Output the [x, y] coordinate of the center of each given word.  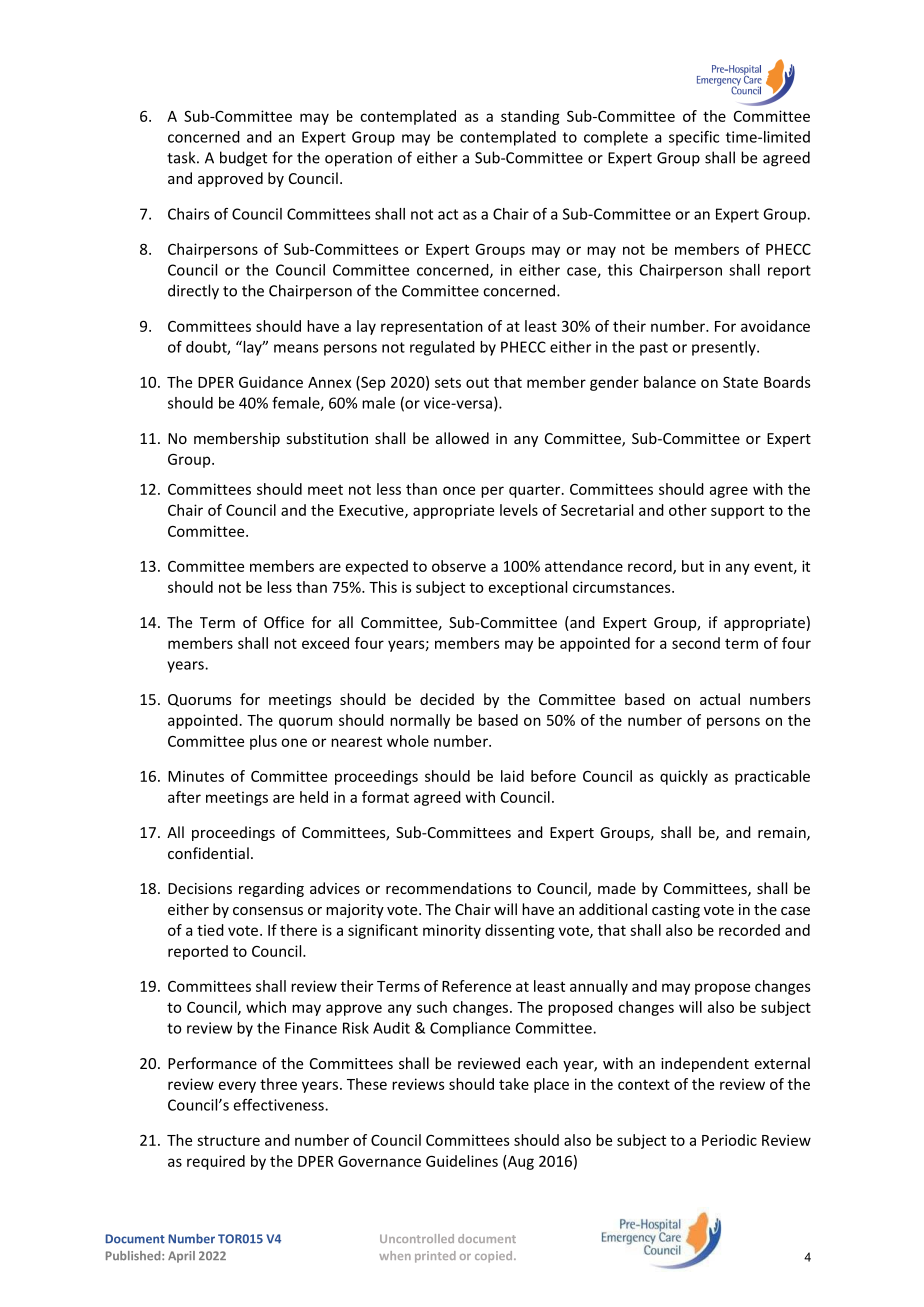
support [737, 512]
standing [530, 117]
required [216, 1162]
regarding [271, 889]
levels [519, 510]
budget [243, 159]
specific [694, 138]
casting [676, 911]
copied [495, 1257]
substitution [327, 438]
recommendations [448, 888]
